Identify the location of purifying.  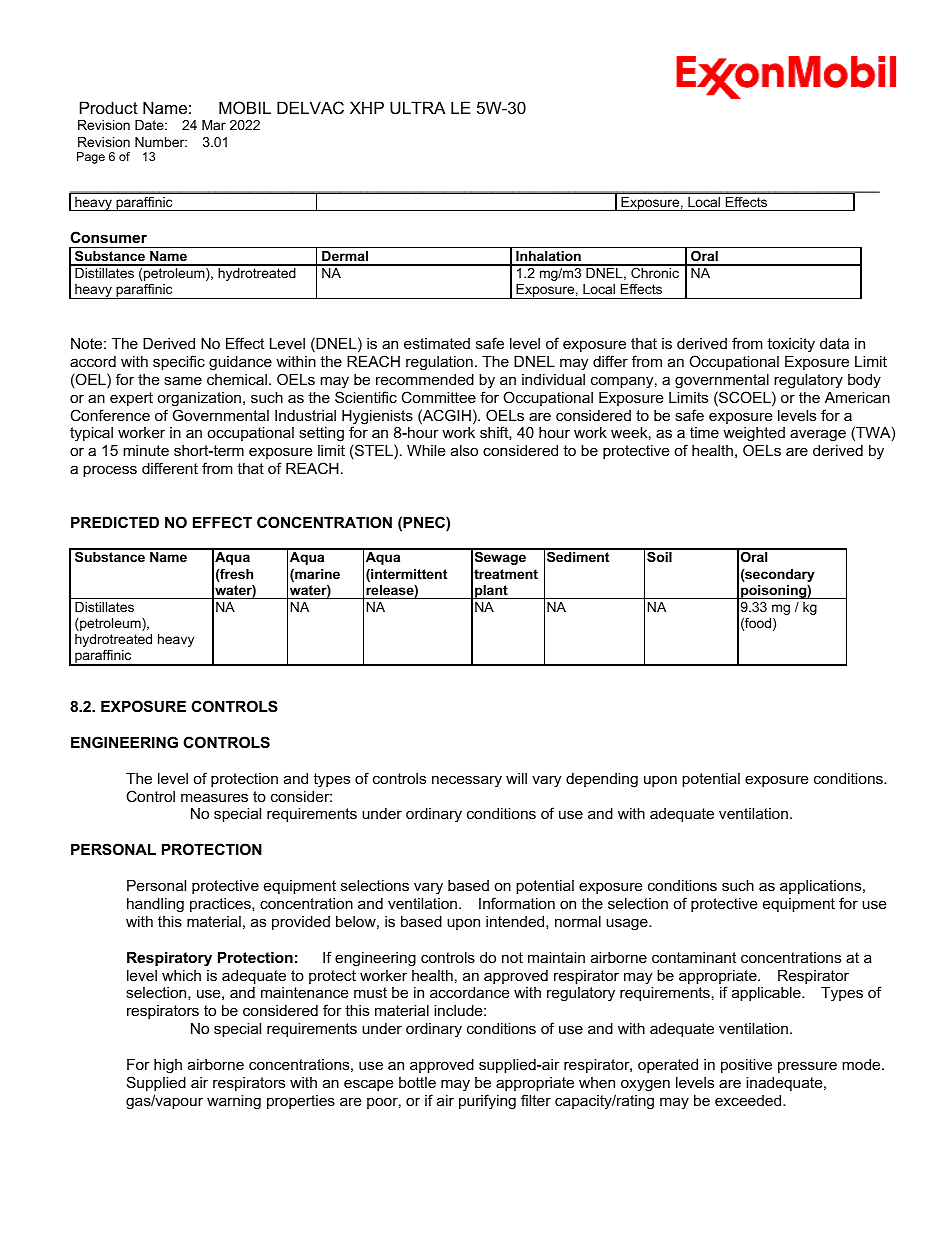
(487, 1102).
